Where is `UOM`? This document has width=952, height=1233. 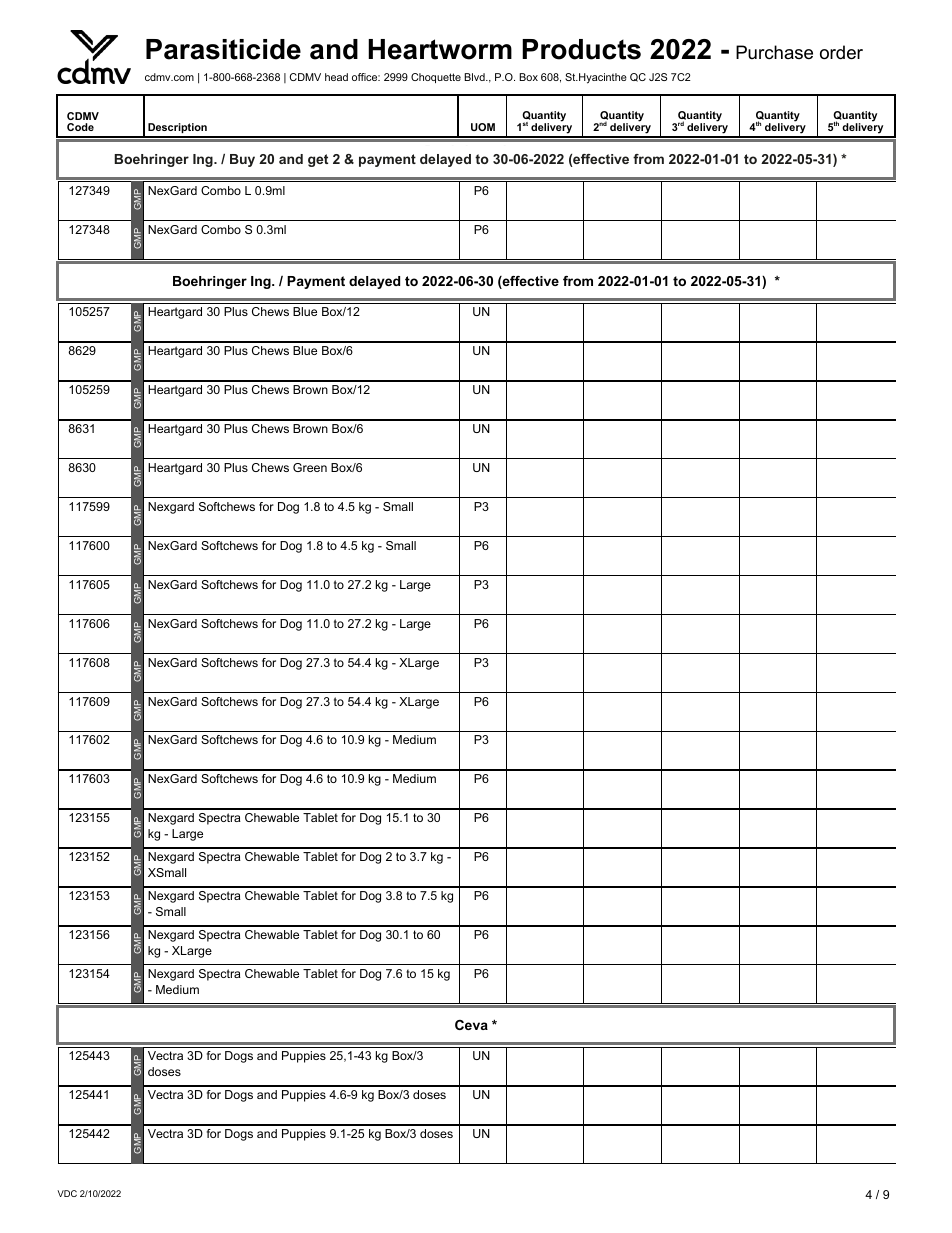
UOM is located at coordinates (483, 127).
